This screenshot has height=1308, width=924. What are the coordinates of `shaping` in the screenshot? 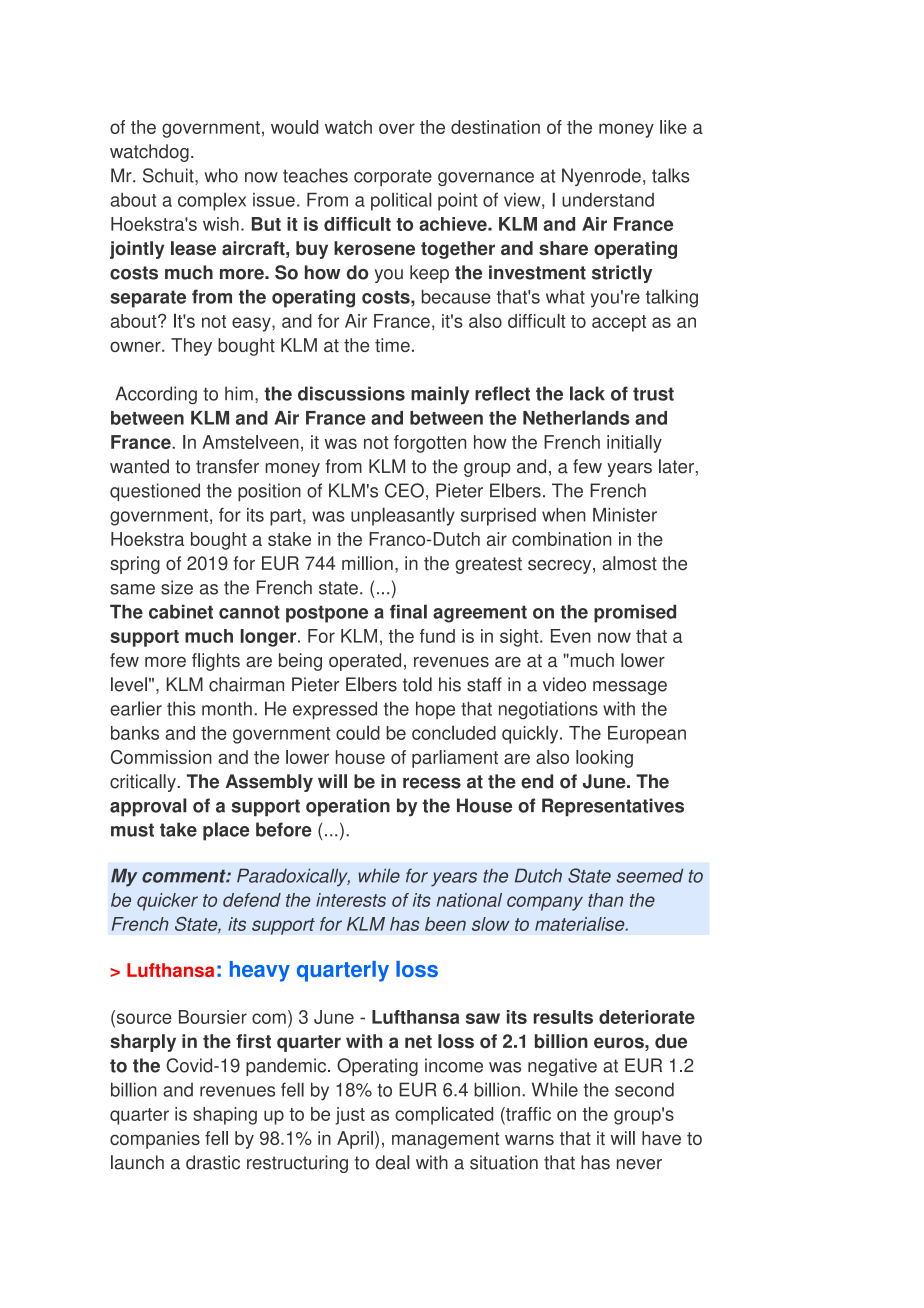 It's located at (225, 1116).
